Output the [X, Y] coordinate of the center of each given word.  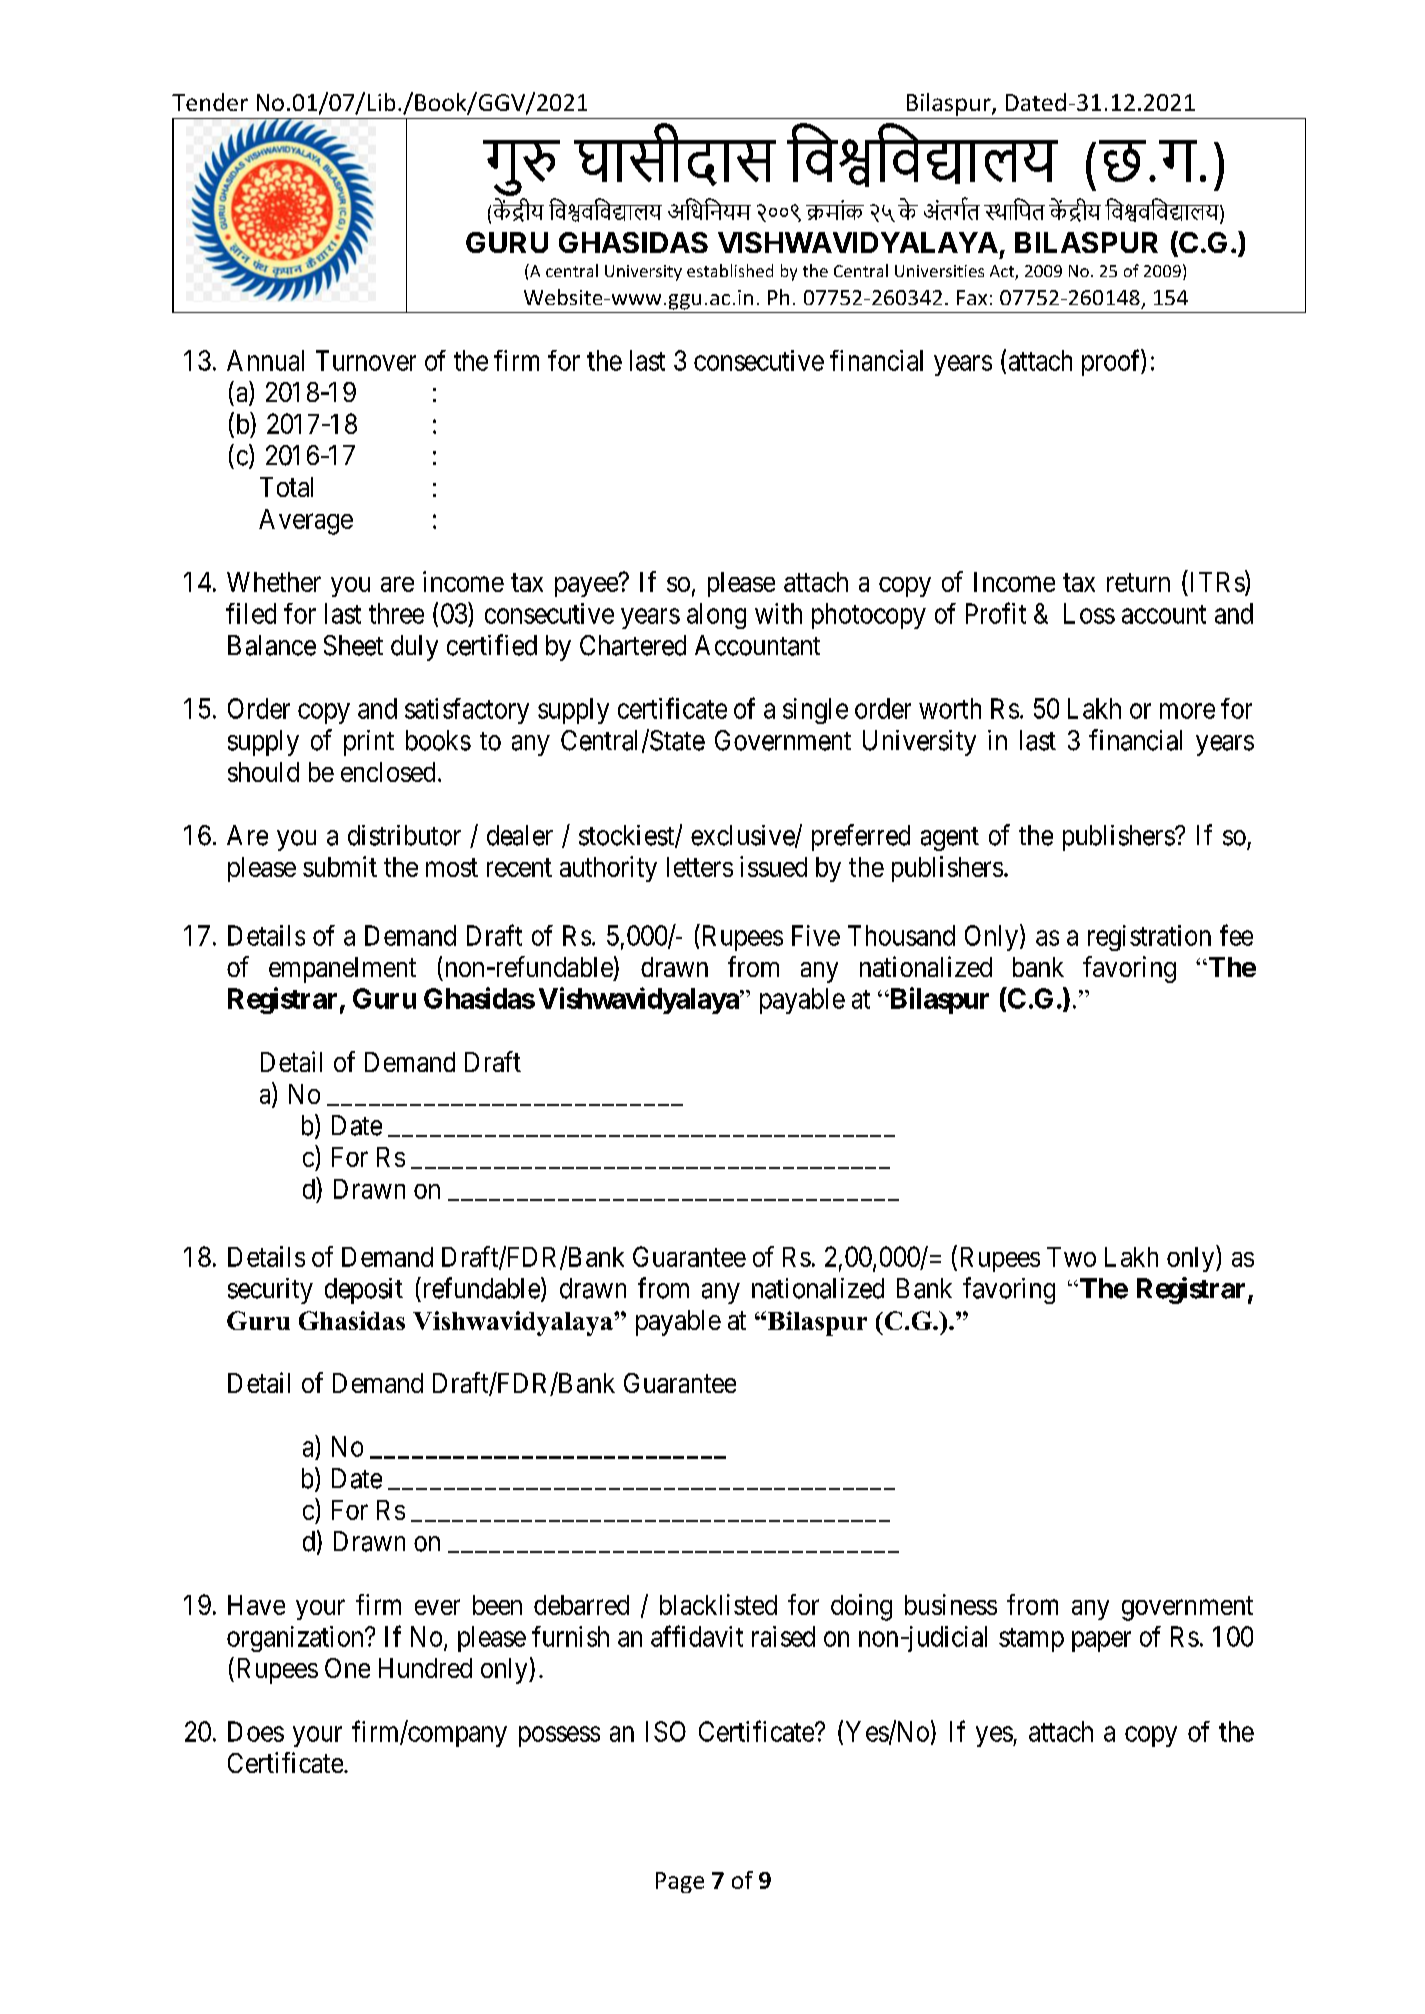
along [716, 616]
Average [306, 522]
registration [1149, 938]
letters [700, 867]
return [1138, 582]
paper [1101, 1641]
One [347, 1668]
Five [816, 935]
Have [256, 1605]
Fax [972, 297]
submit [340, 866]
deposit [364, 1291]
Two [1071, 1257]
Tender [210, 102]
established [730, 270]
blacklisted [718, 1604]
